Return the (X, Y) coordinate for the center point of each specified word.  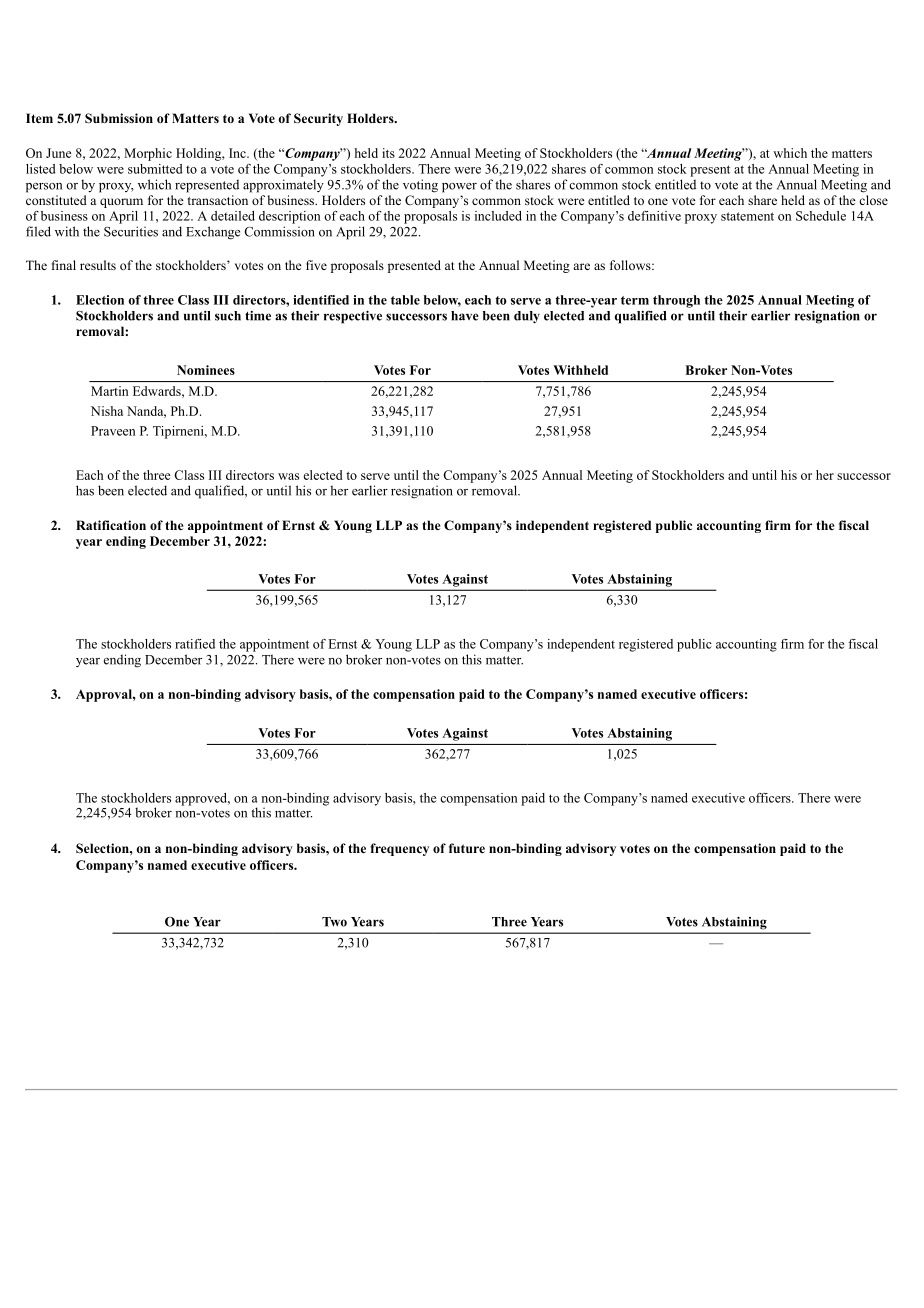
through (676, 301)
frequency (399, 849)
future (467, 848)
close (873, 200)
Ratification (111, 525)
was (288, 476)
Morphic (148, 154)
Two (334, 922)
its (388, 153)
